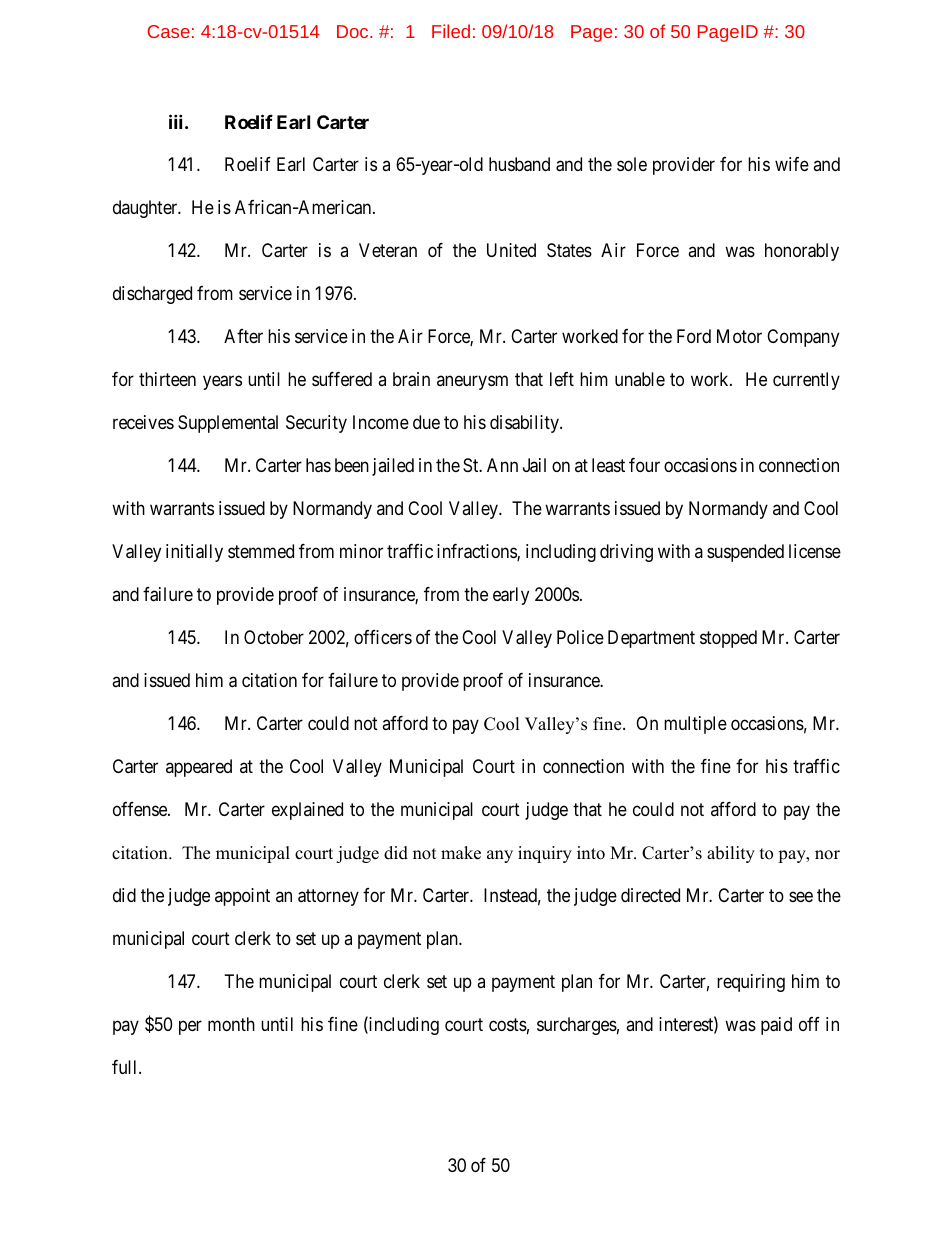 Image resolution: width=952 pixels, height=1233 pixels. Describe the element at coordinates (190, 1027) in the image. I see `per` at that location.
